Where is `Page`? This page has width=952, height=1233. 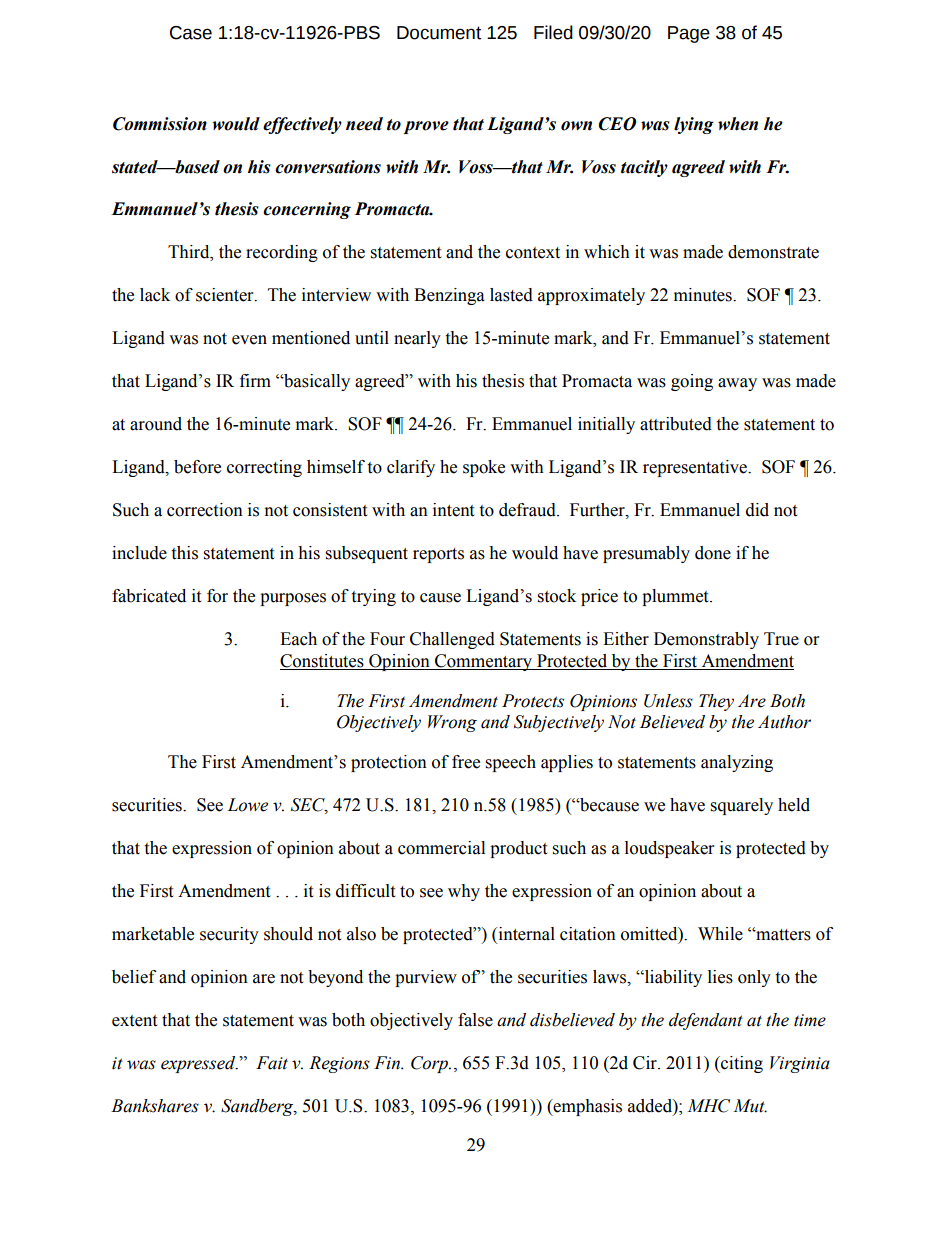 Page is located at coordinates (689, 34).
